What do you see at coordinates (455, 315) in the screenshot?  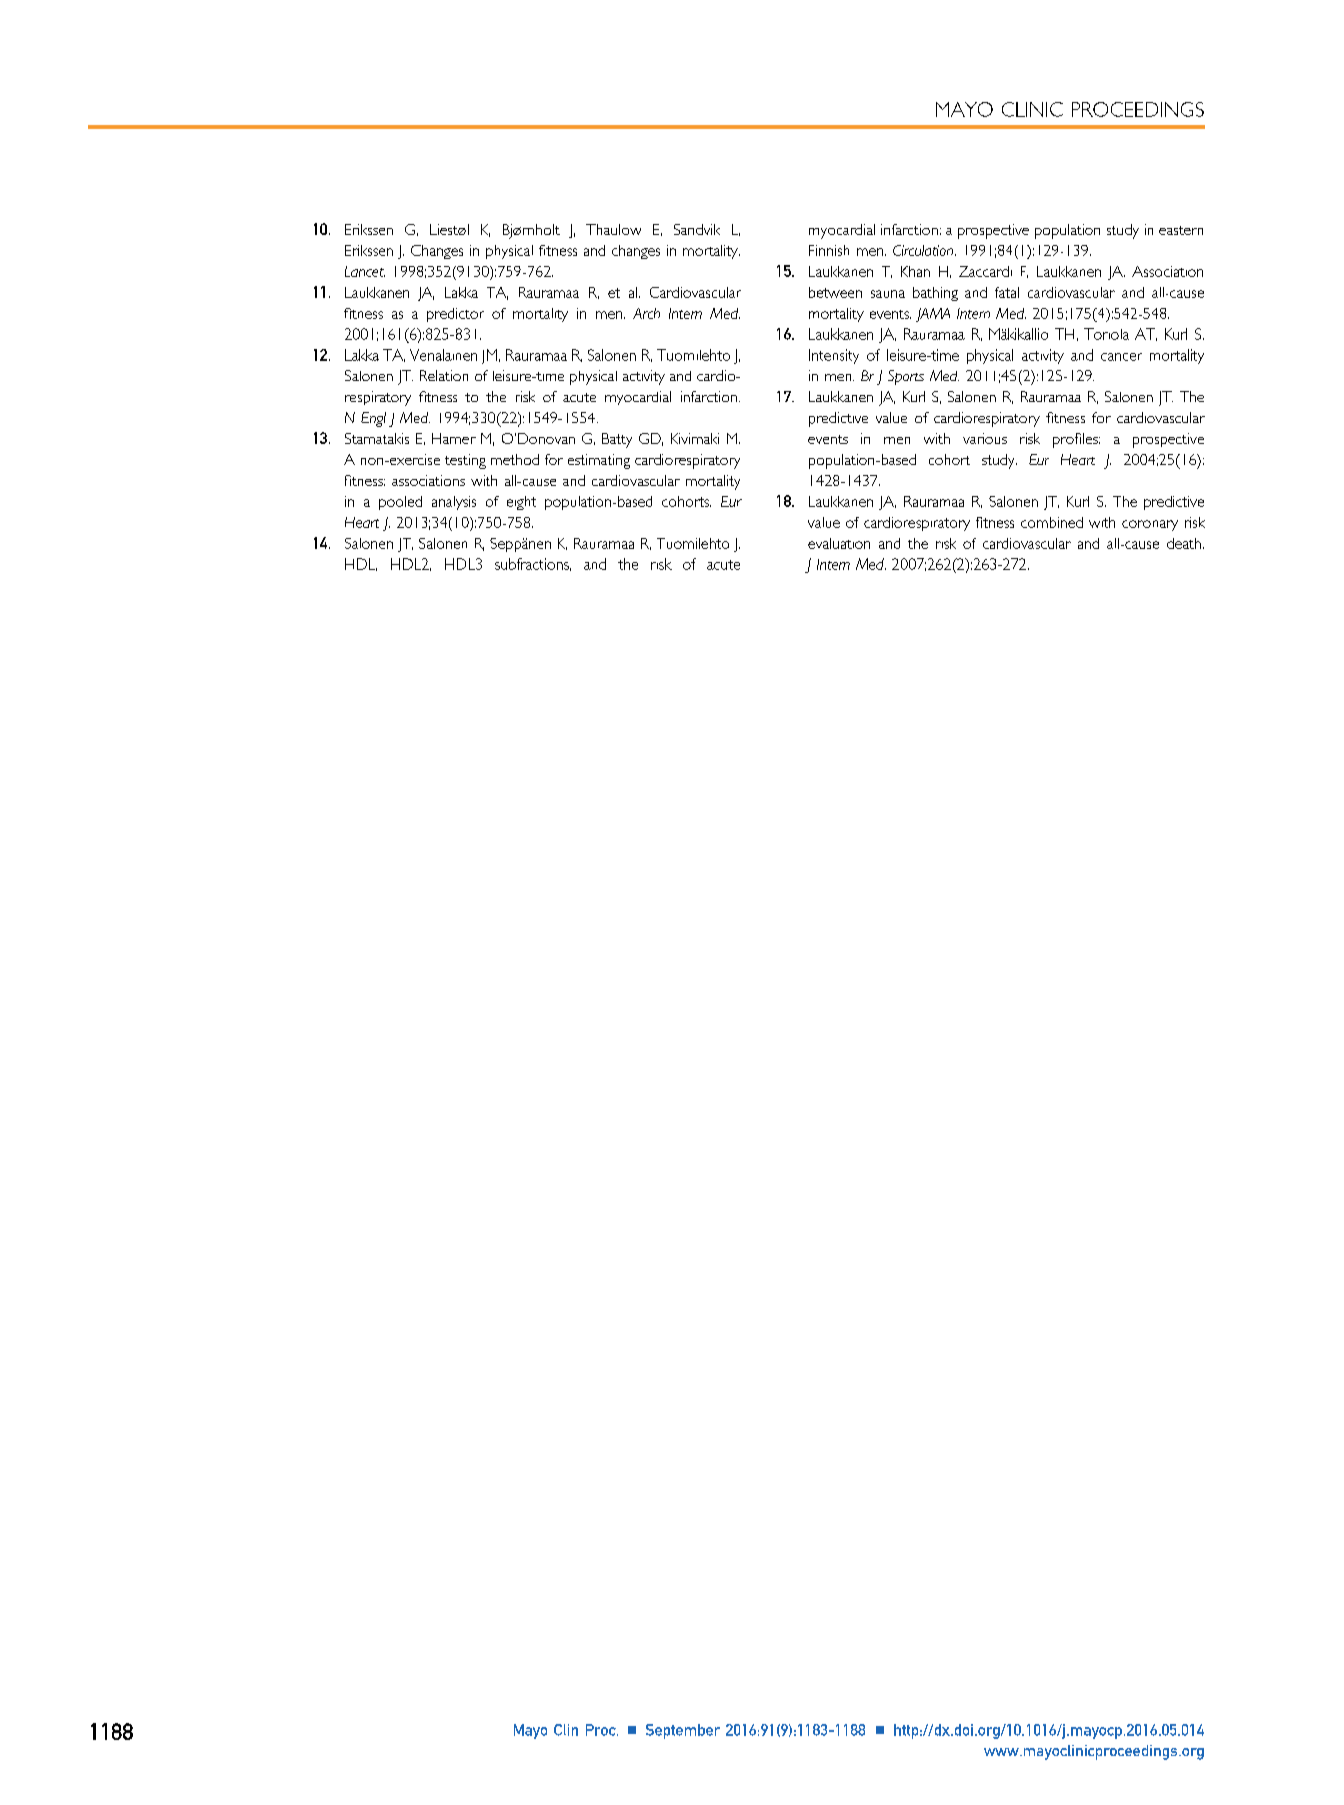 I see `predictor` at bounding box center [455, 315].
